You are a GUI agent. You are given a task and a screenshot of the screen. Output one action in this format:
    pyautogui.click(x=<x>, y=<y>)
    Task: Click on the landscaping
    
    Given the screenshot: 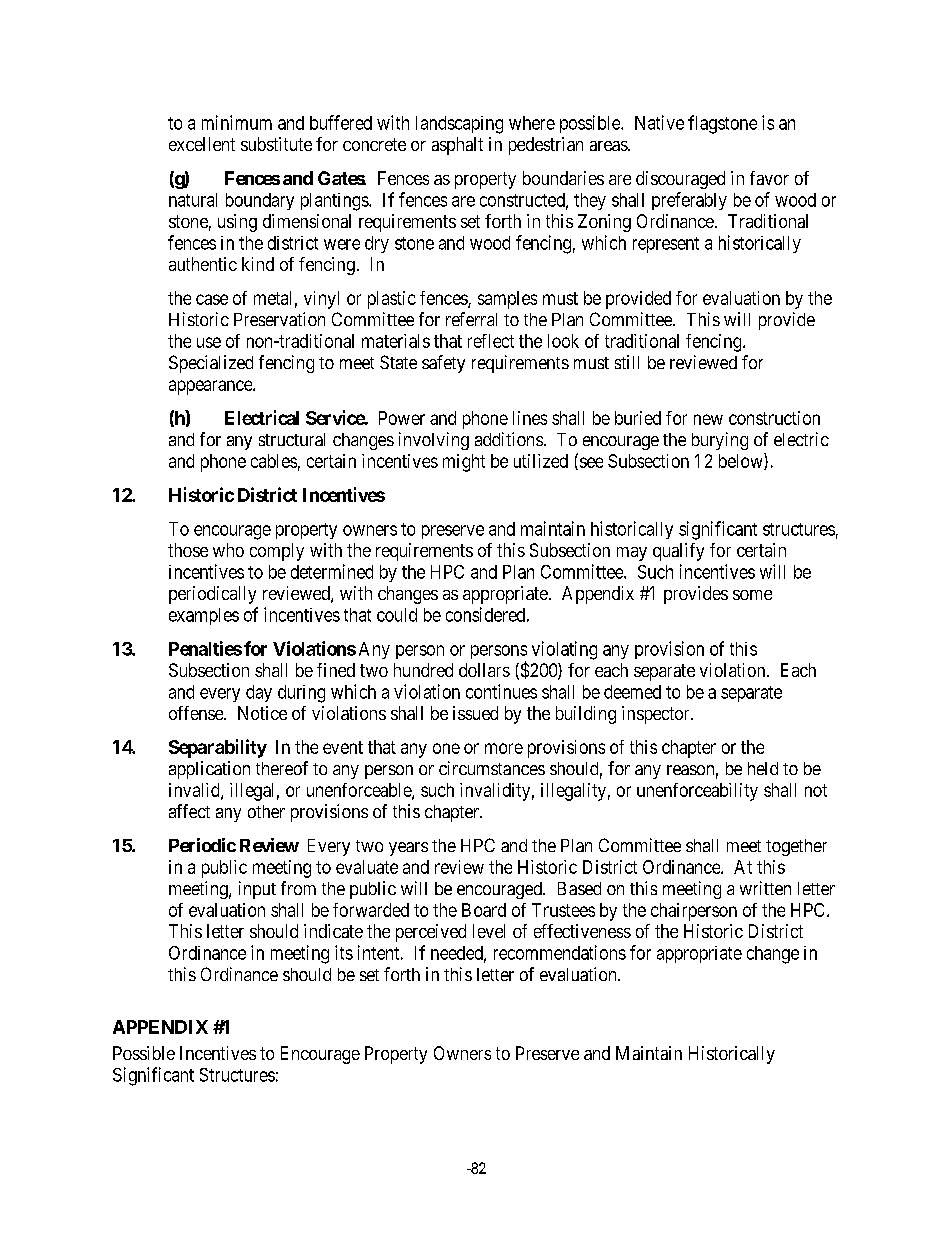 What is the action you would take?
    pyautogui.click(x=459, y=125)
